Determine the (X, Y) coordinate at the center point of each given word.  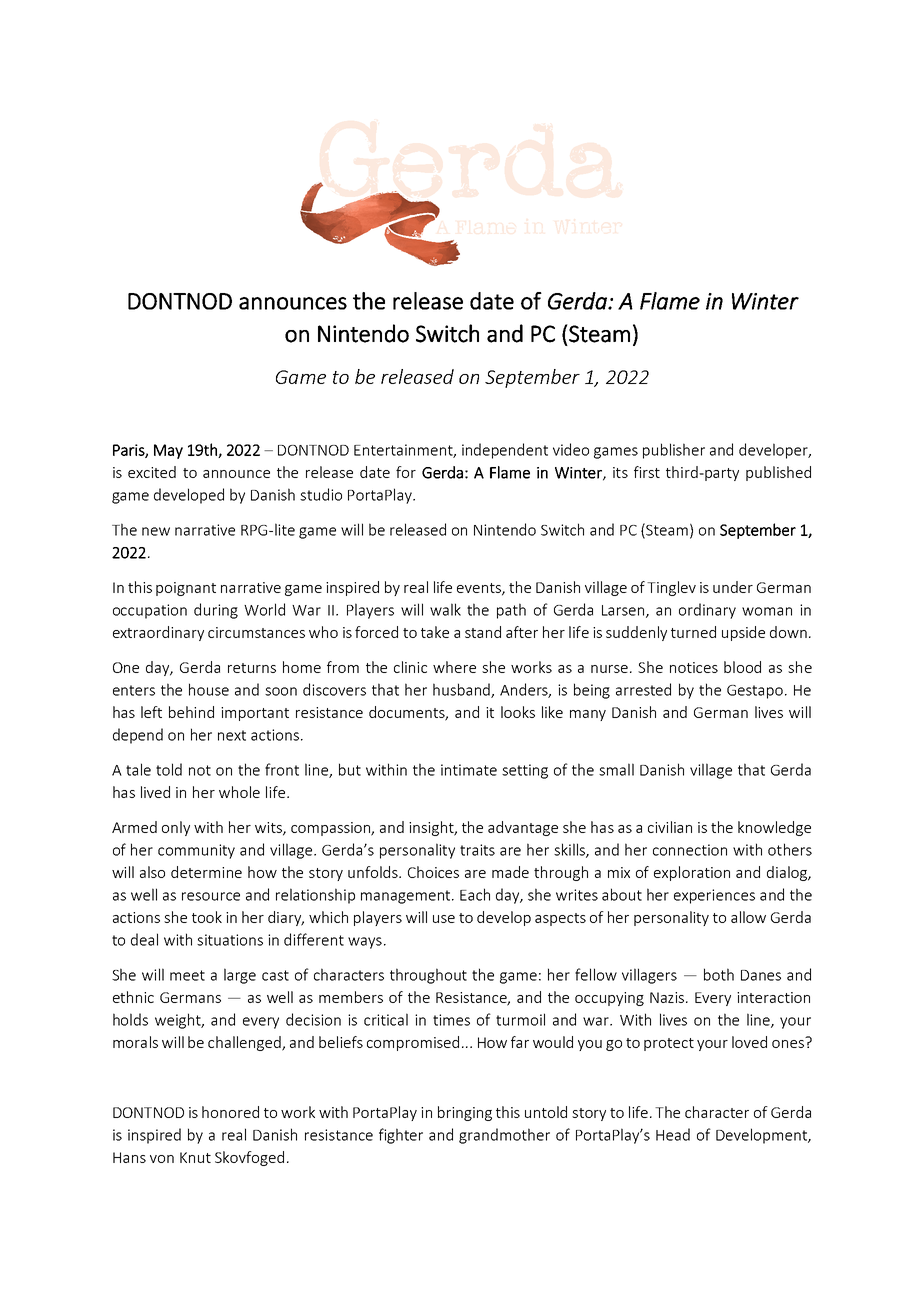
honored (230, 1112)
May (168, 451)
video (571, 449)
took (207, 917)
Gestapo (756, 692)
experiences (714, 896)
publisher (674, 451)
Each (475, 894)
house (209, 689)
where (454, 667)
